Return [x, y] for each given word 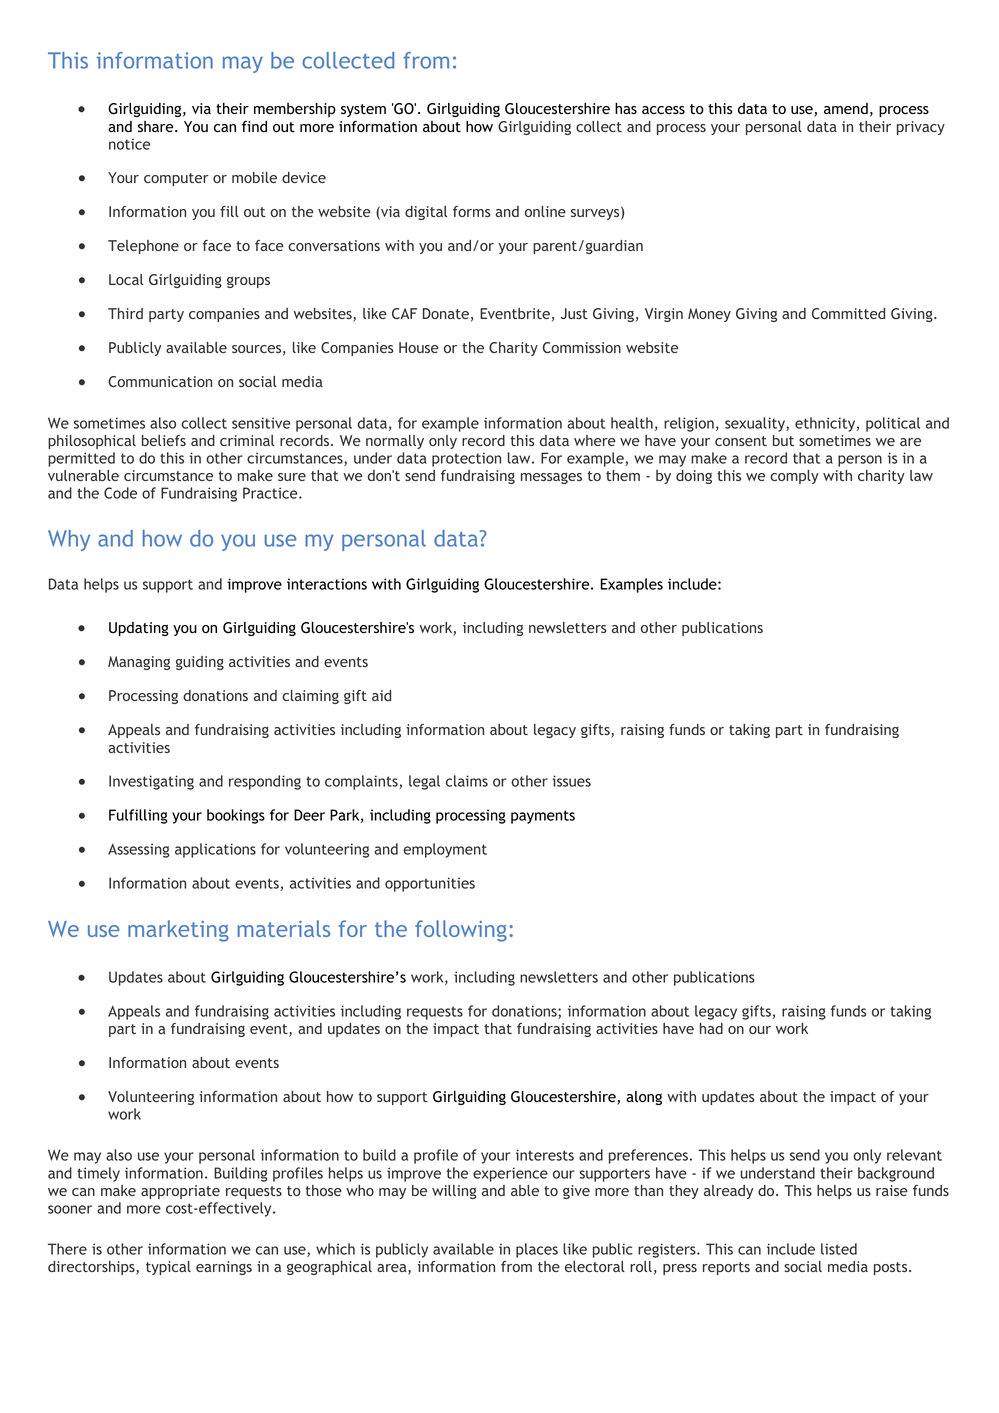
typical [168, 1268]
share [157, 126]
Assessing [139, 850]
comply [794, 477]
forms [471, 211]
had [711, 1028]
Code [120, 493]
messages [551, 478]
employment [445, 850]
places [537, 1250]
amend [846, 108]
